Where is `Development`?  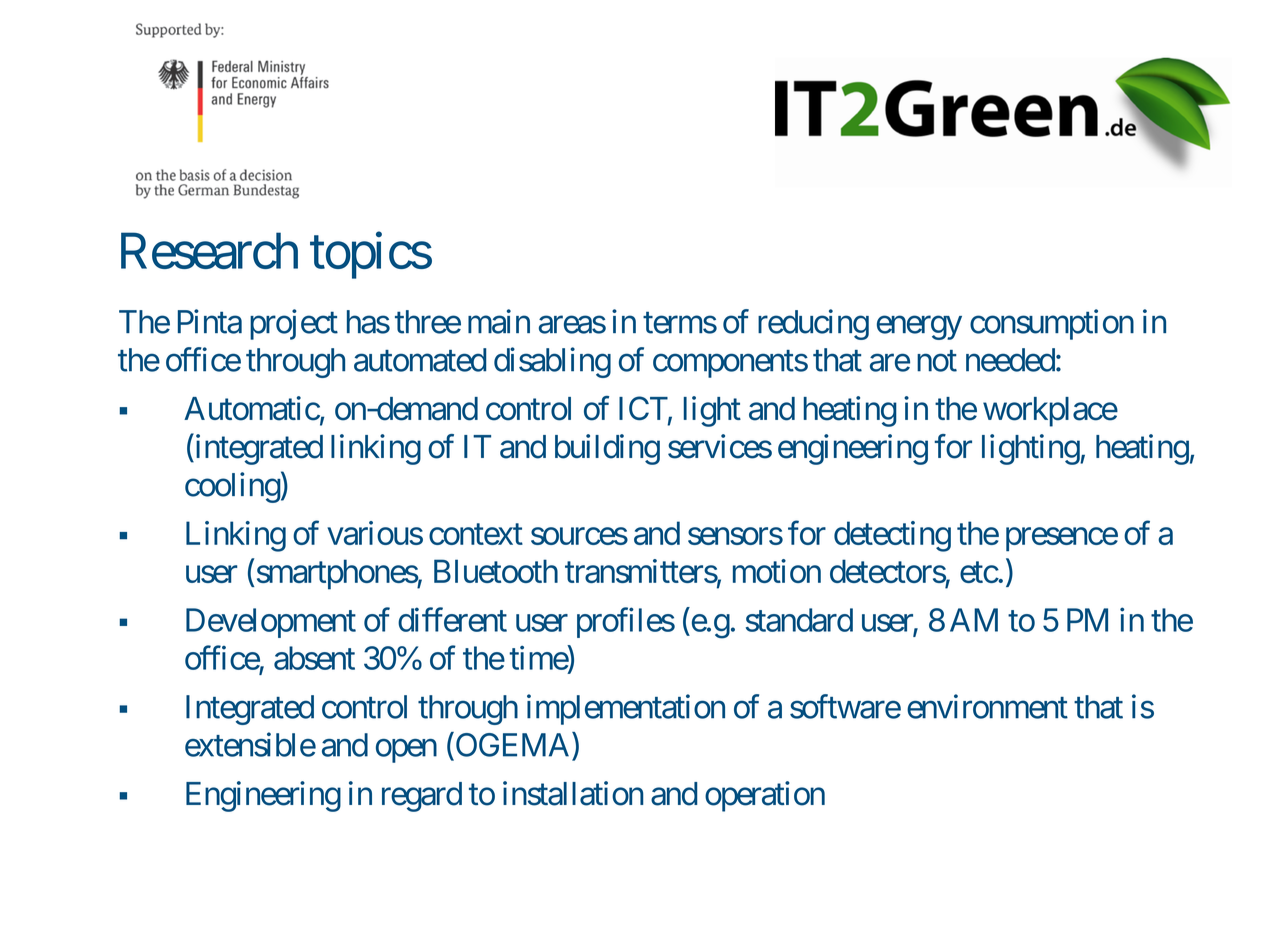
Development is located at coordinates (271, 623).
